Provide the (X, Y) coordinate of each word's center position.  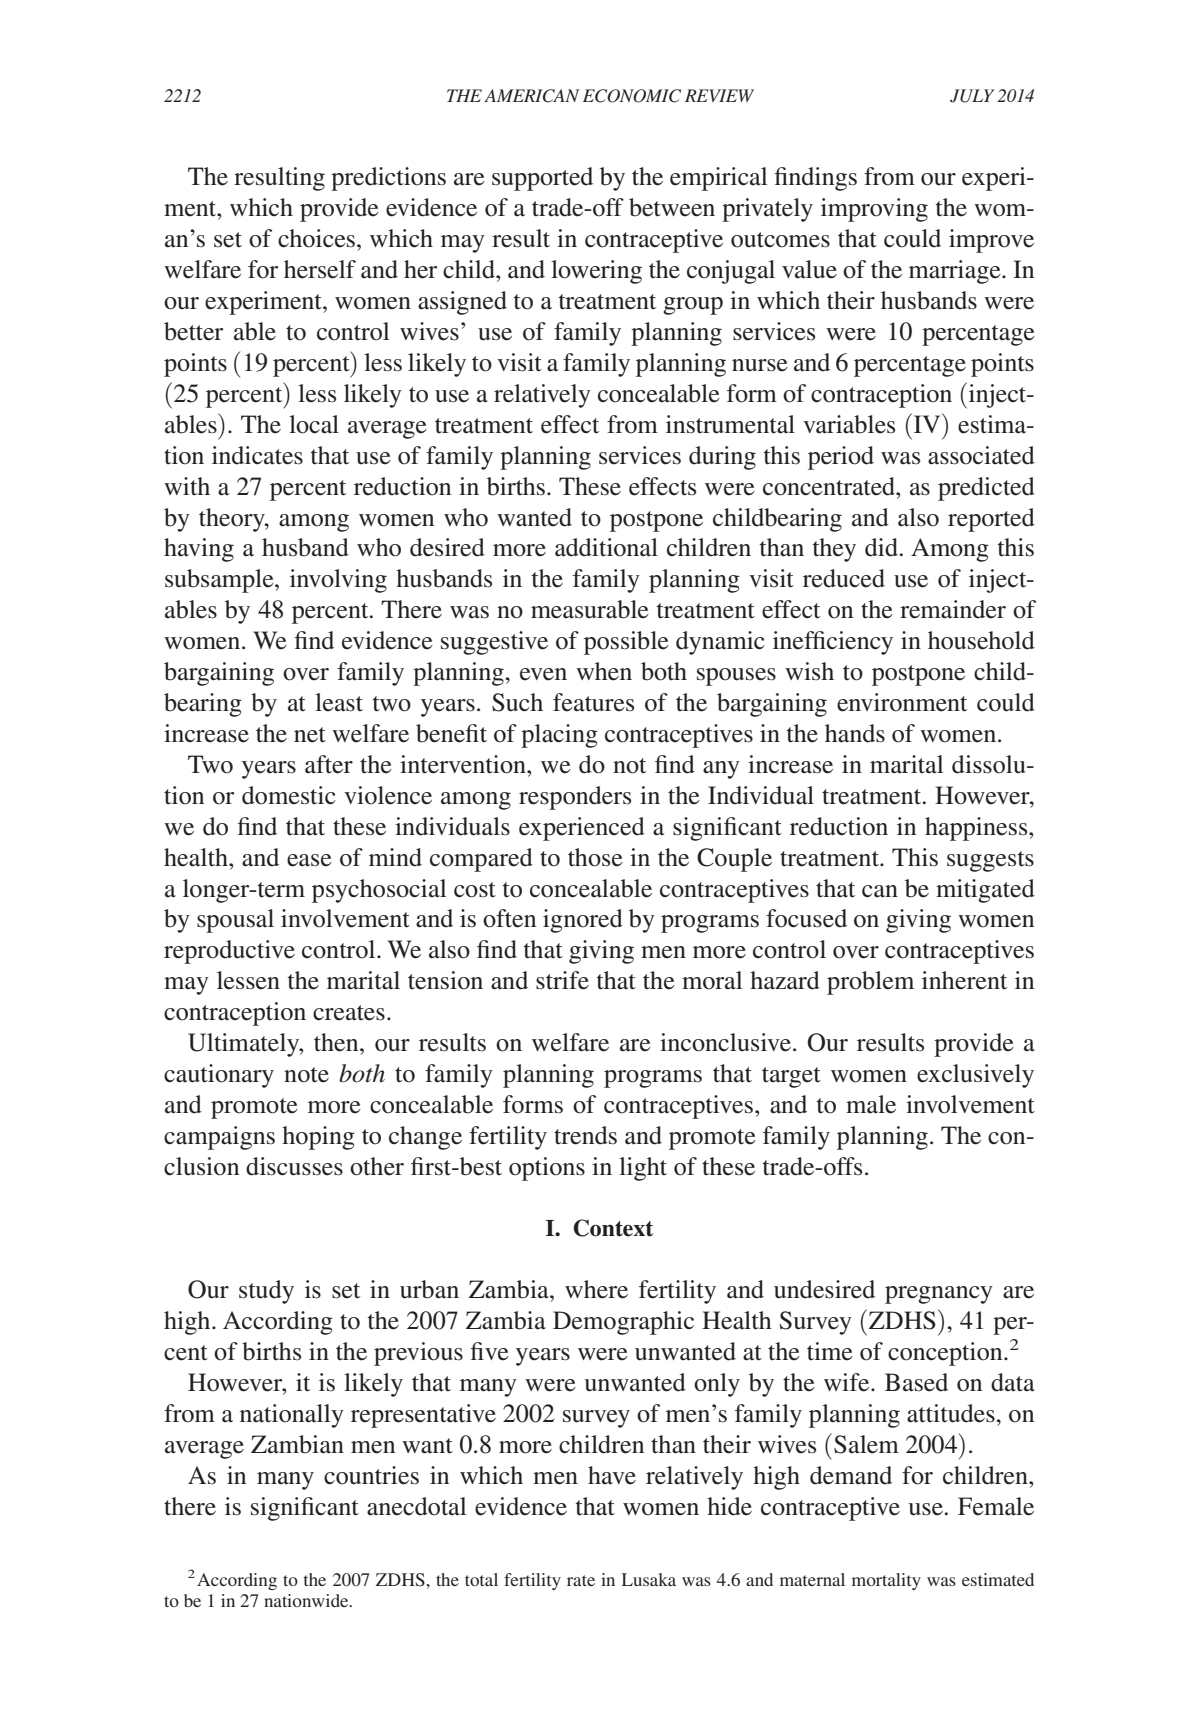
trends (585, 1135)
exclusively (975, 1076)
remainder (953, 609)
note (306, 1075)
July (972, 96)
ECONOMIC (632, 96)
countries (371, 1475)
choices (316, 238)
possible (626, 643)
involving (338, 581)
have (612, 1475)
